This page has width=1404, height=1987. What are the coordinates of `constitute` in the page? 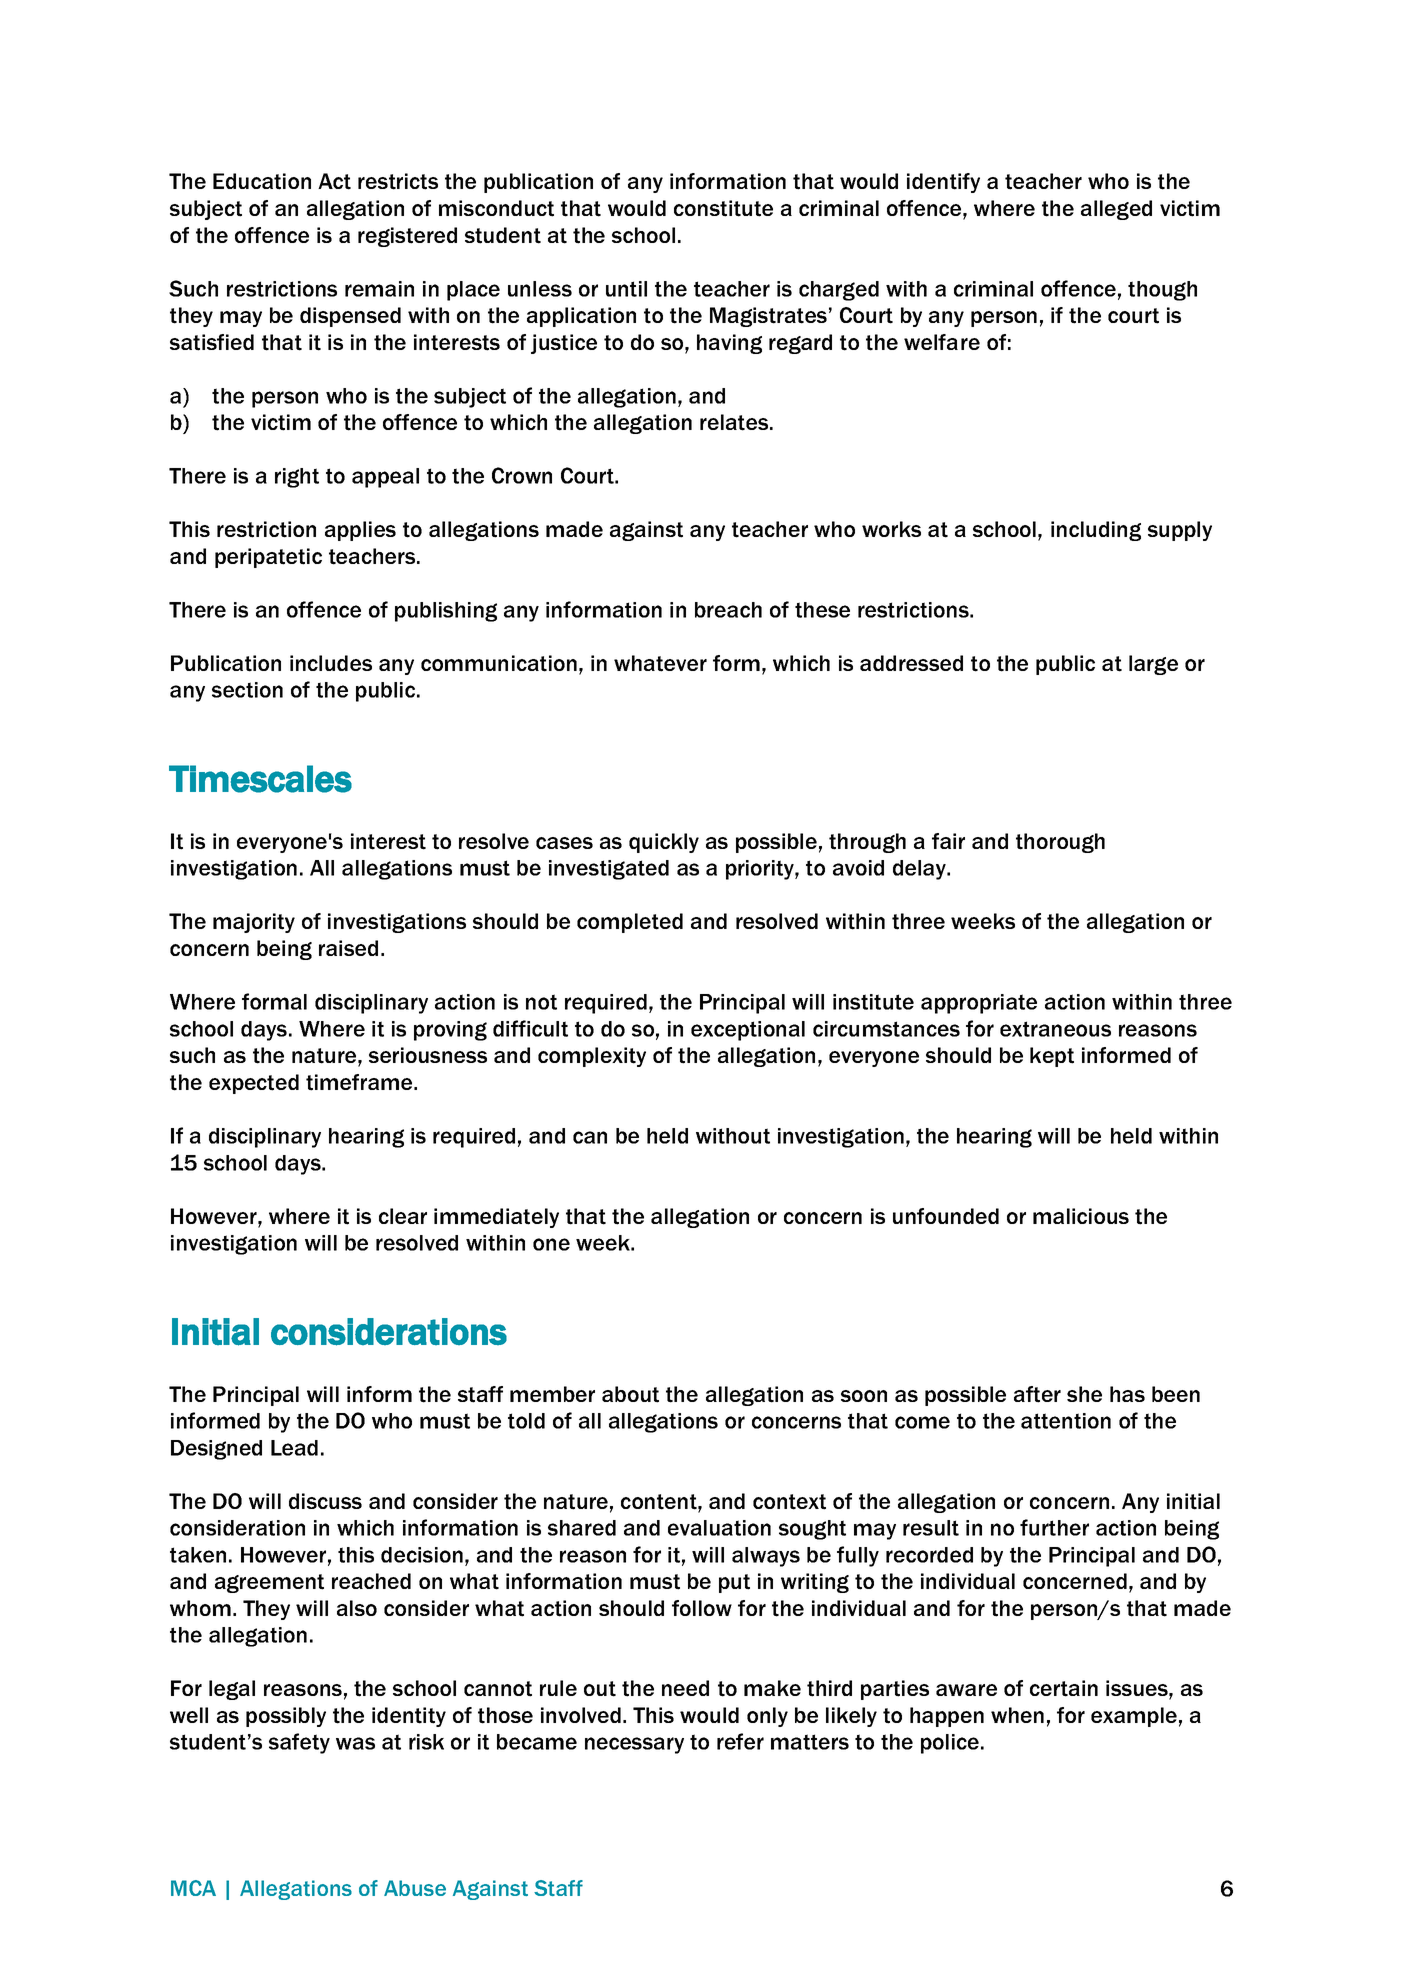 It's located at (723, 208).
